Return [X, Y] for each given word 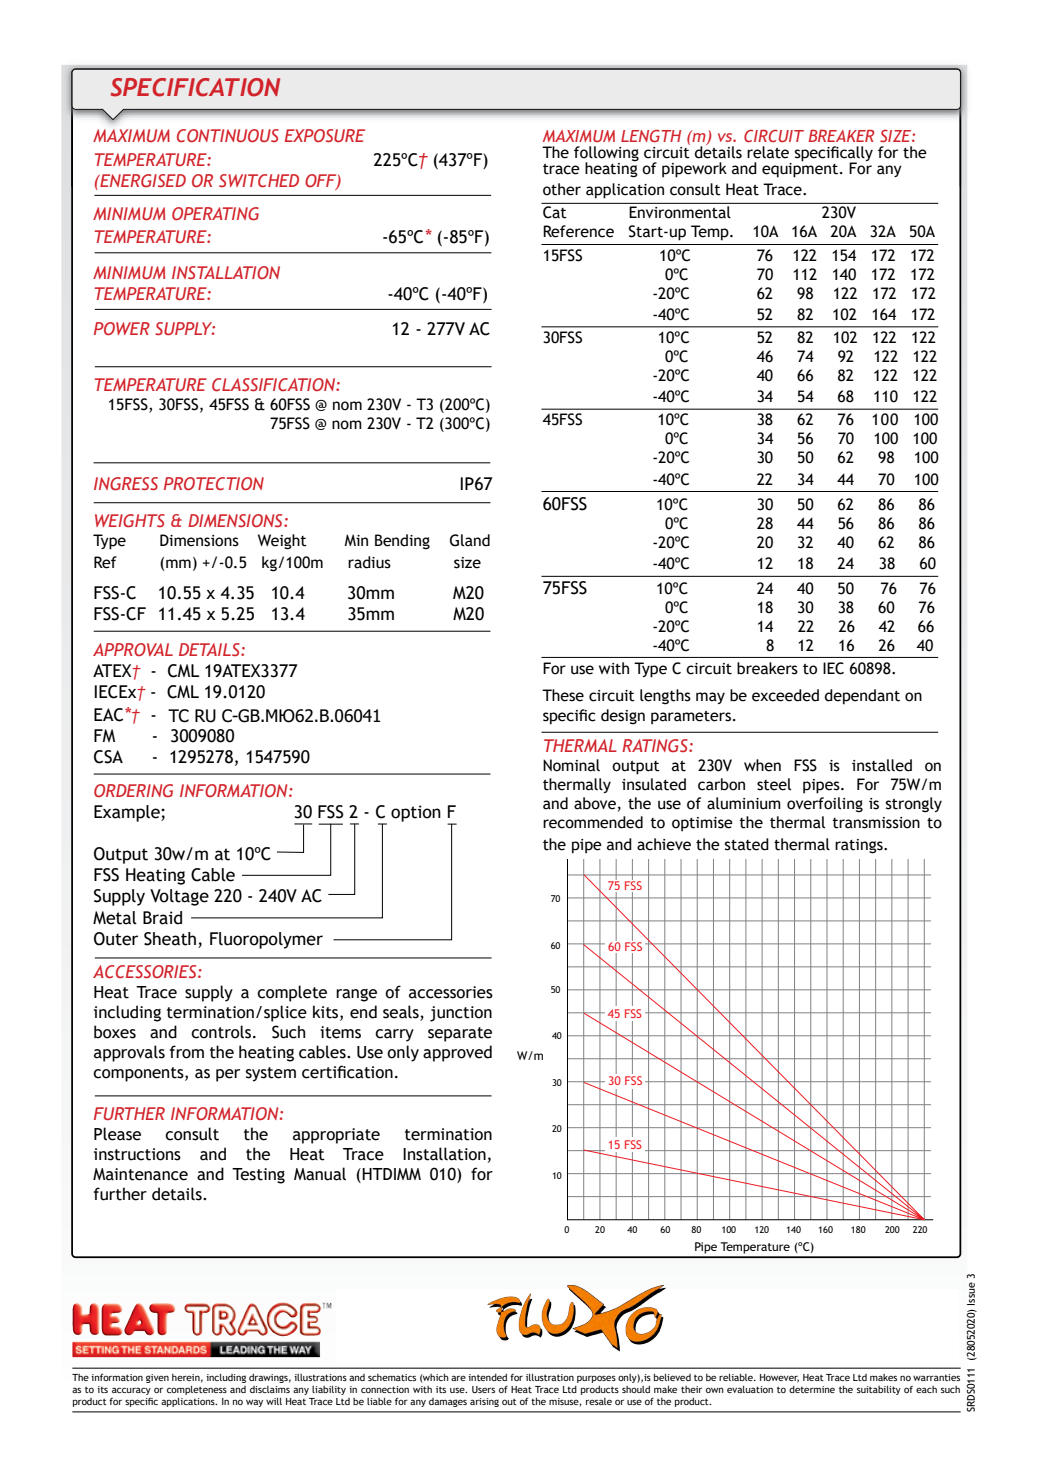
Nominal [571, 765]
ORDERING [133, 790]
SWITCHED [259, 180]
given [157, 1378]
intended [487, 1377]
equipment [800, 169]
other [562, 189]
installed [882, 765]
